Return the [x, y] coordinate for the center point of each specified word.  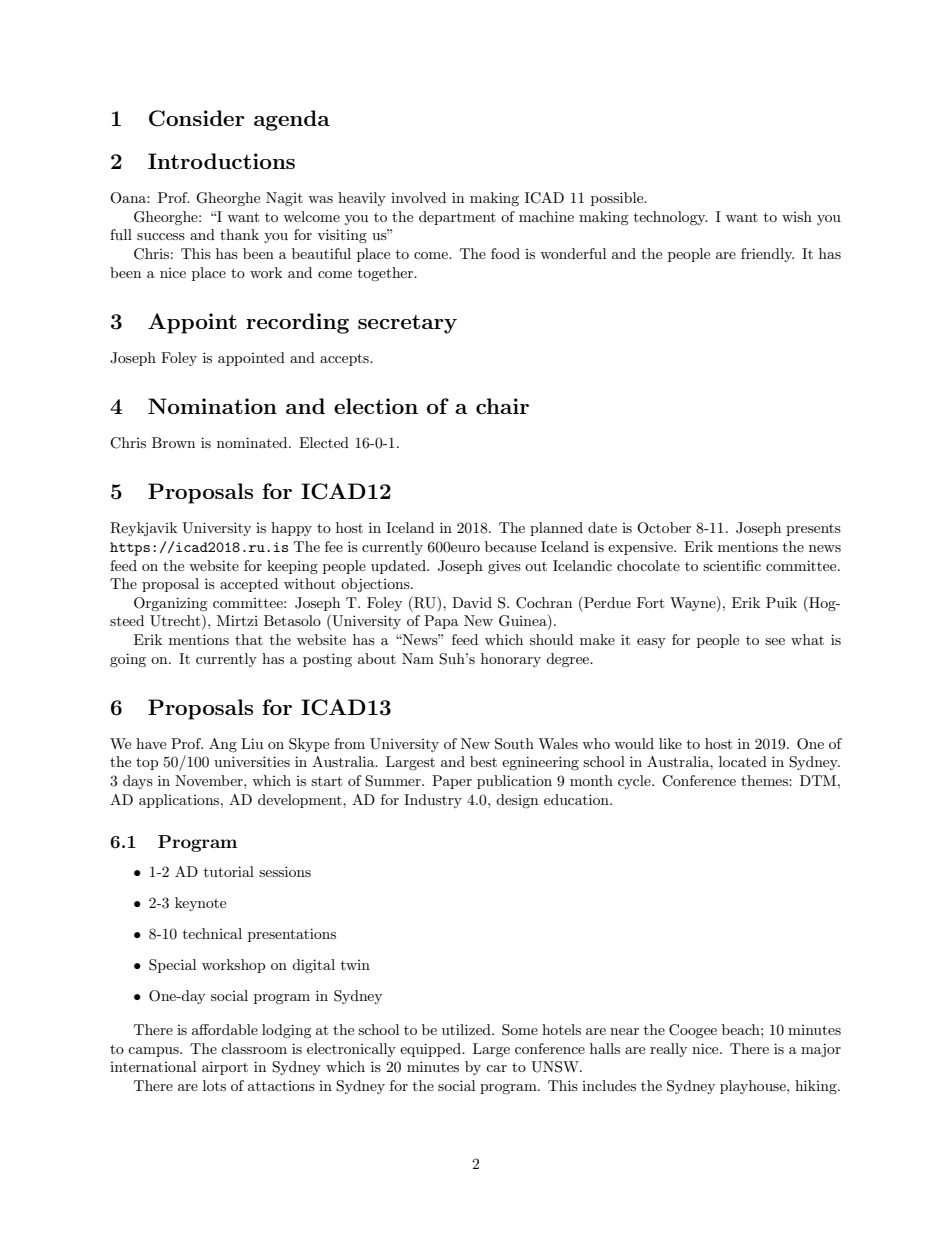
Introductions [221, 161]
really [668, 1050]
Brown [173, 442]
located [743, 761]
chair [502, 406]
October [664, 528]
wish [797, 216]
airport [225, 1068]
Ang [223, 745]
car [496, 1068]
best [483, 761]
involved [418, 197]
